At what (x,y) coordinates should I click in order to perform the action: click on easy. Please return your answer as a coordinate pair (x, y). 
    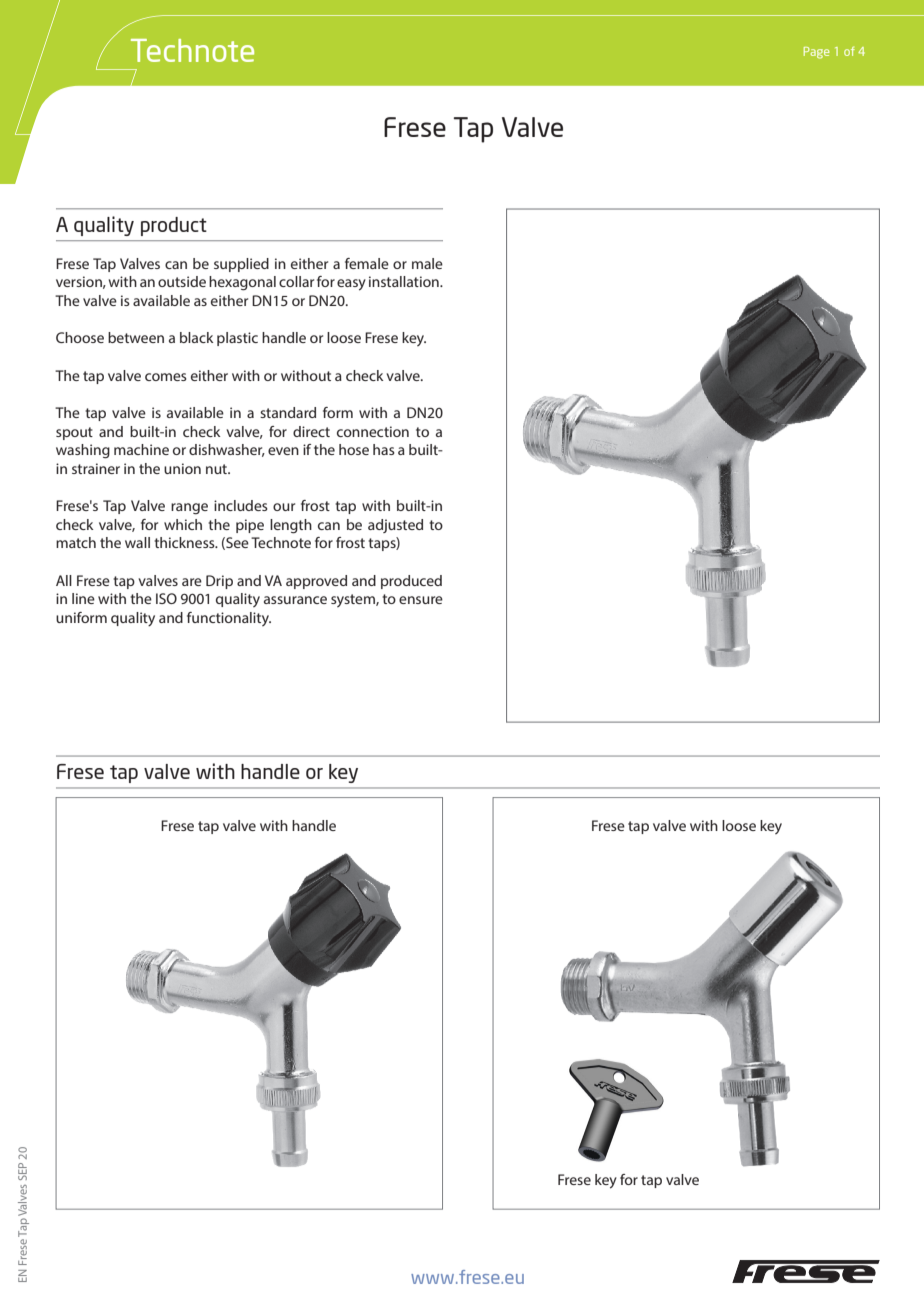
    Looking at the image, I should click on (351, 285).
